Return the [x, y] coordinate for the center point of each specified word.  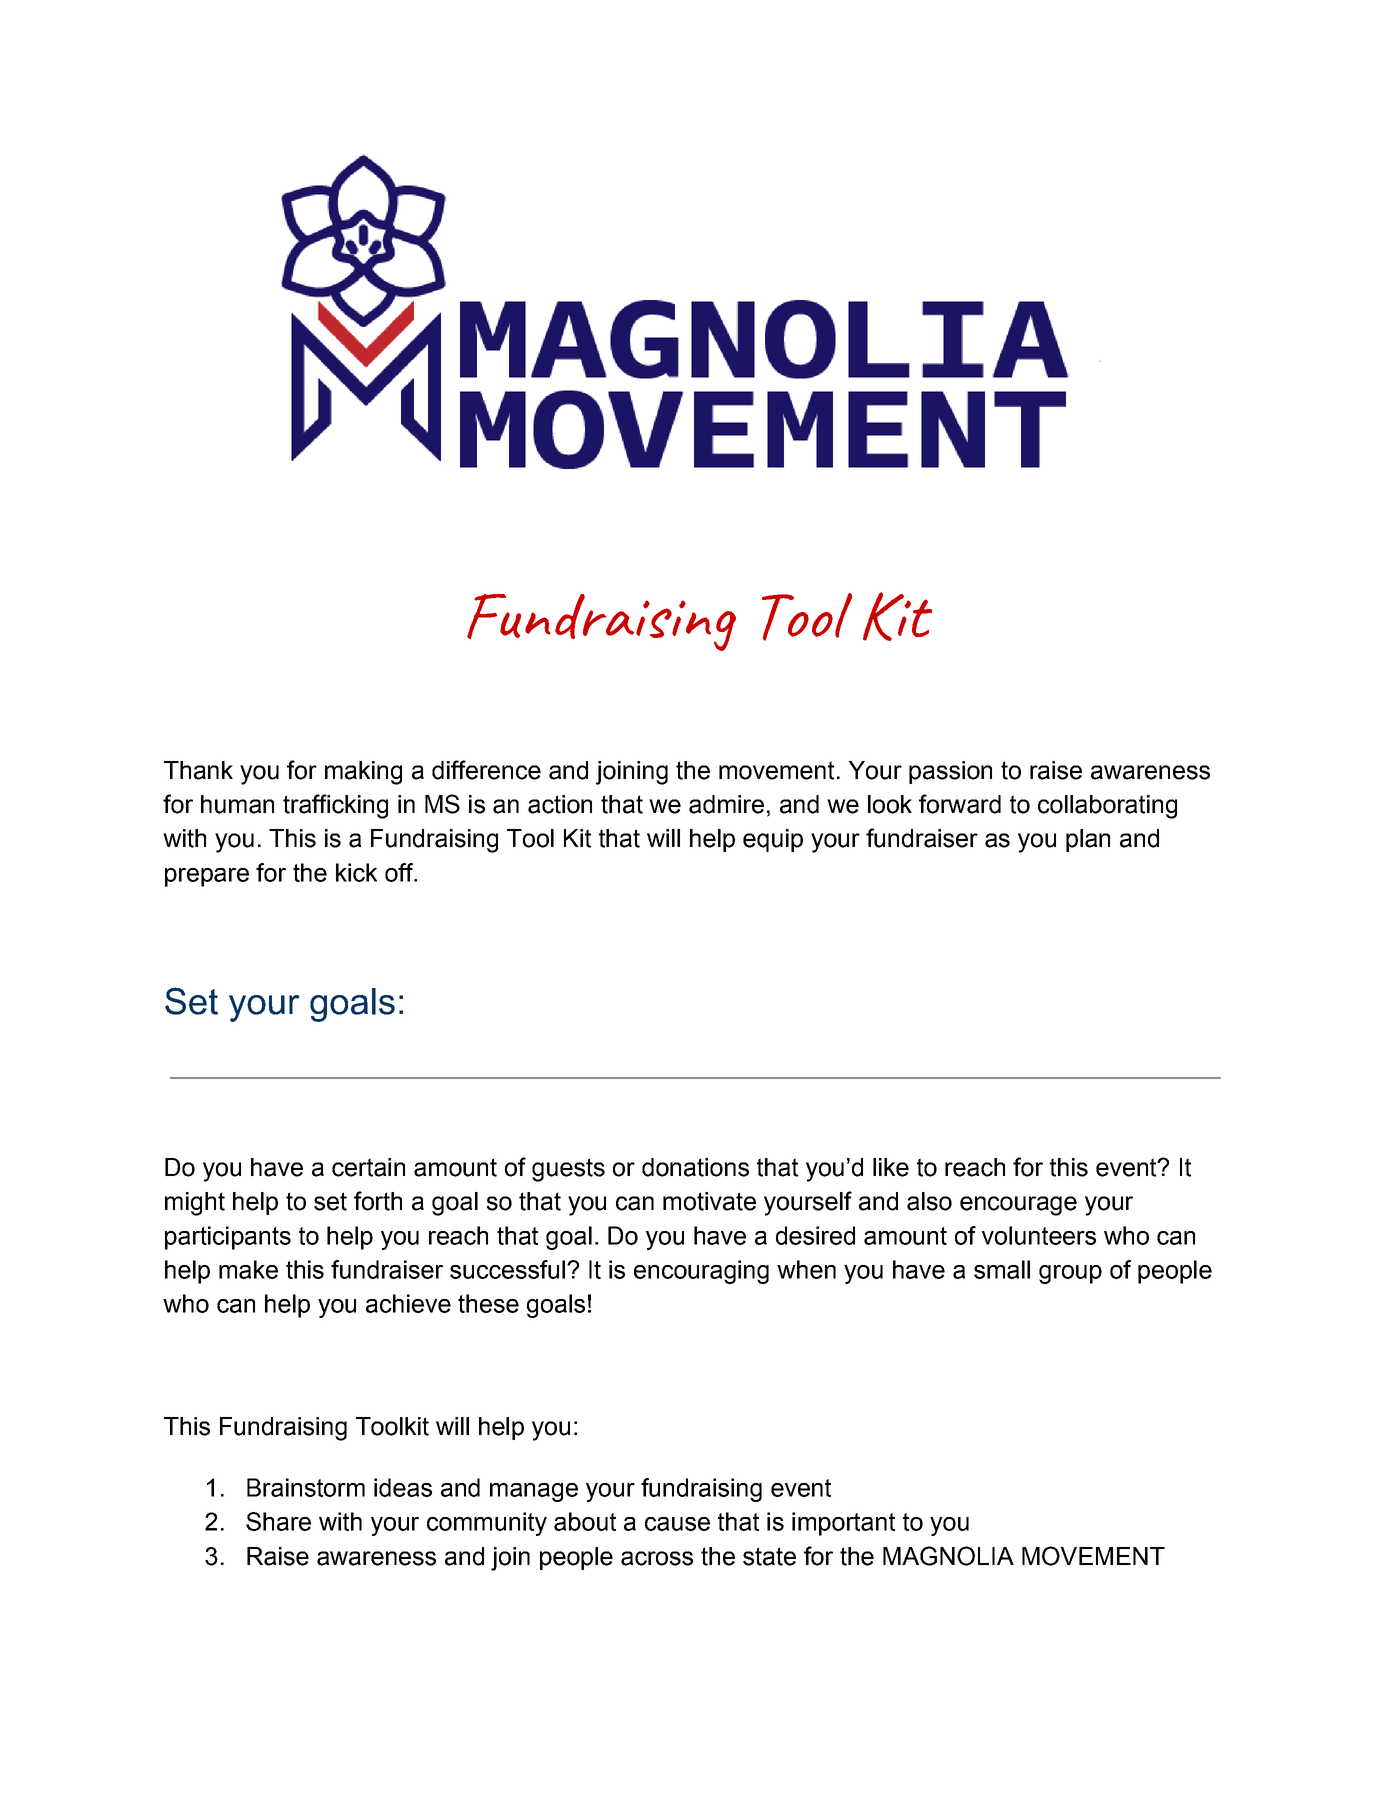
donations [695, 1167]
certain [368, 1167]
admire [726, 804]
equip [773, 840]
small [1002, 1269]
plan [1088, 840]
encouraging [701, 1272]
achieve [408, 1303]
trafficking [335, 806]
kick [356, 872]
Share [278, 1521]
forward [960, 804]
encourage [1018, 1206]
